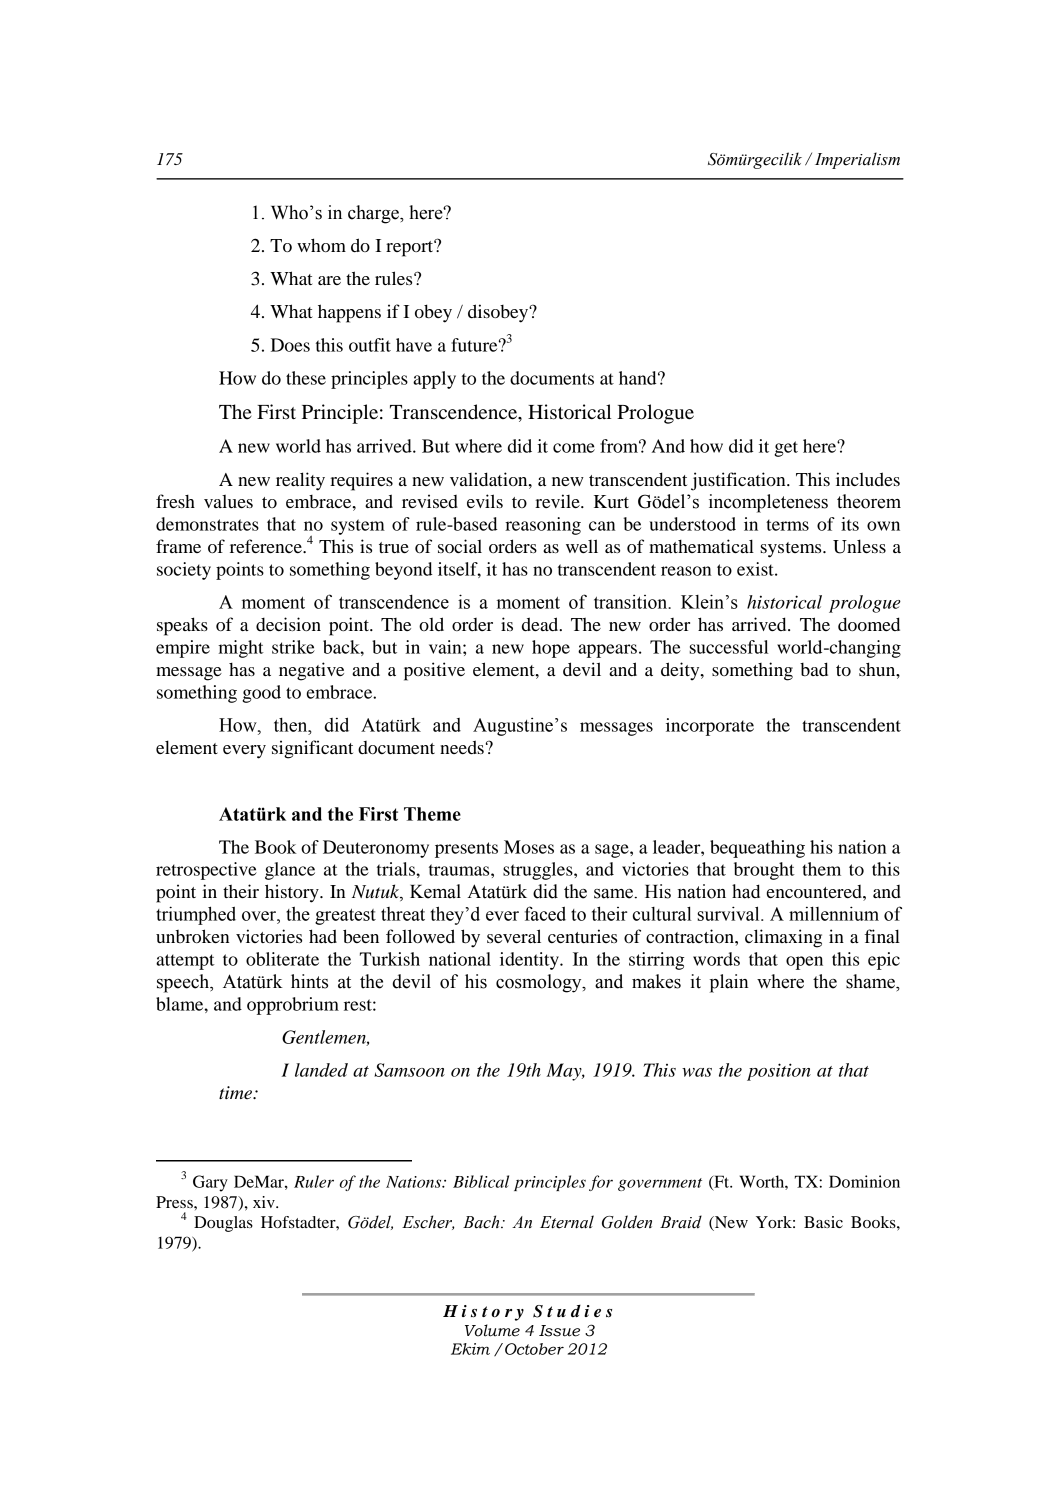 The width and height of the screenshot is (1057, 1494). Describe the element at coordinates (857, 160) in the screenshot. I see `Imperialism` at that location.
